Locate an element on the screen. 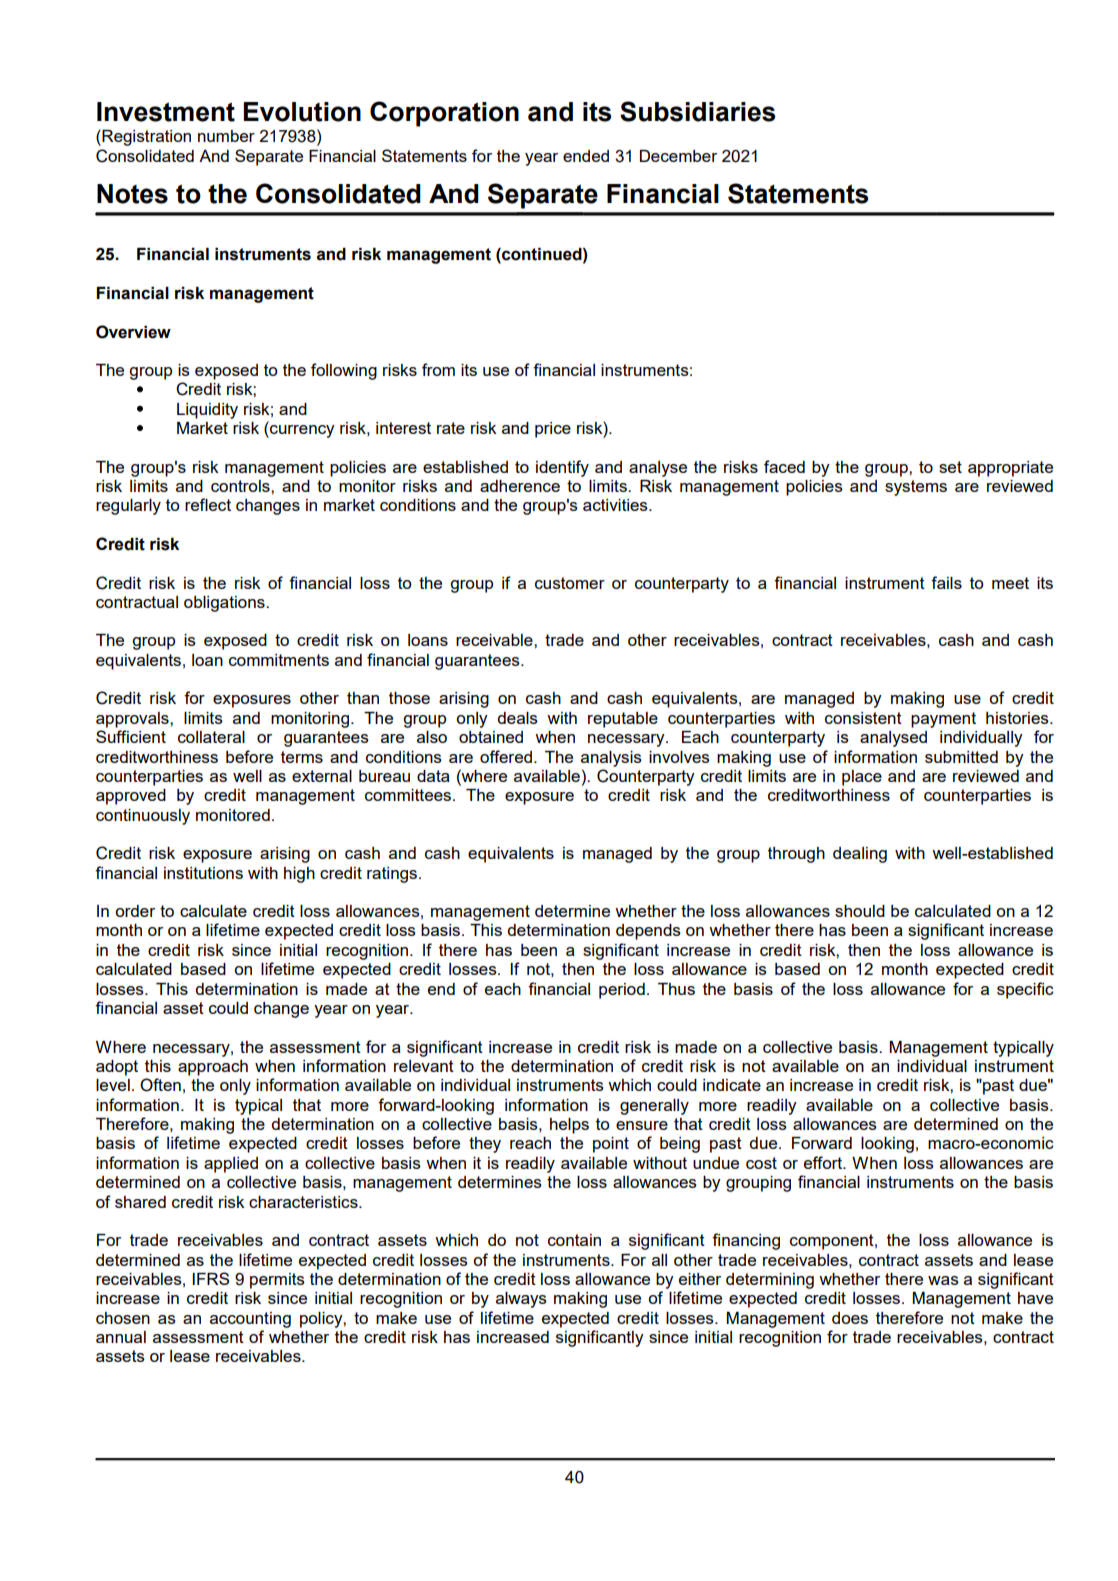  IFRS is located at coordinates (210, 1278).
